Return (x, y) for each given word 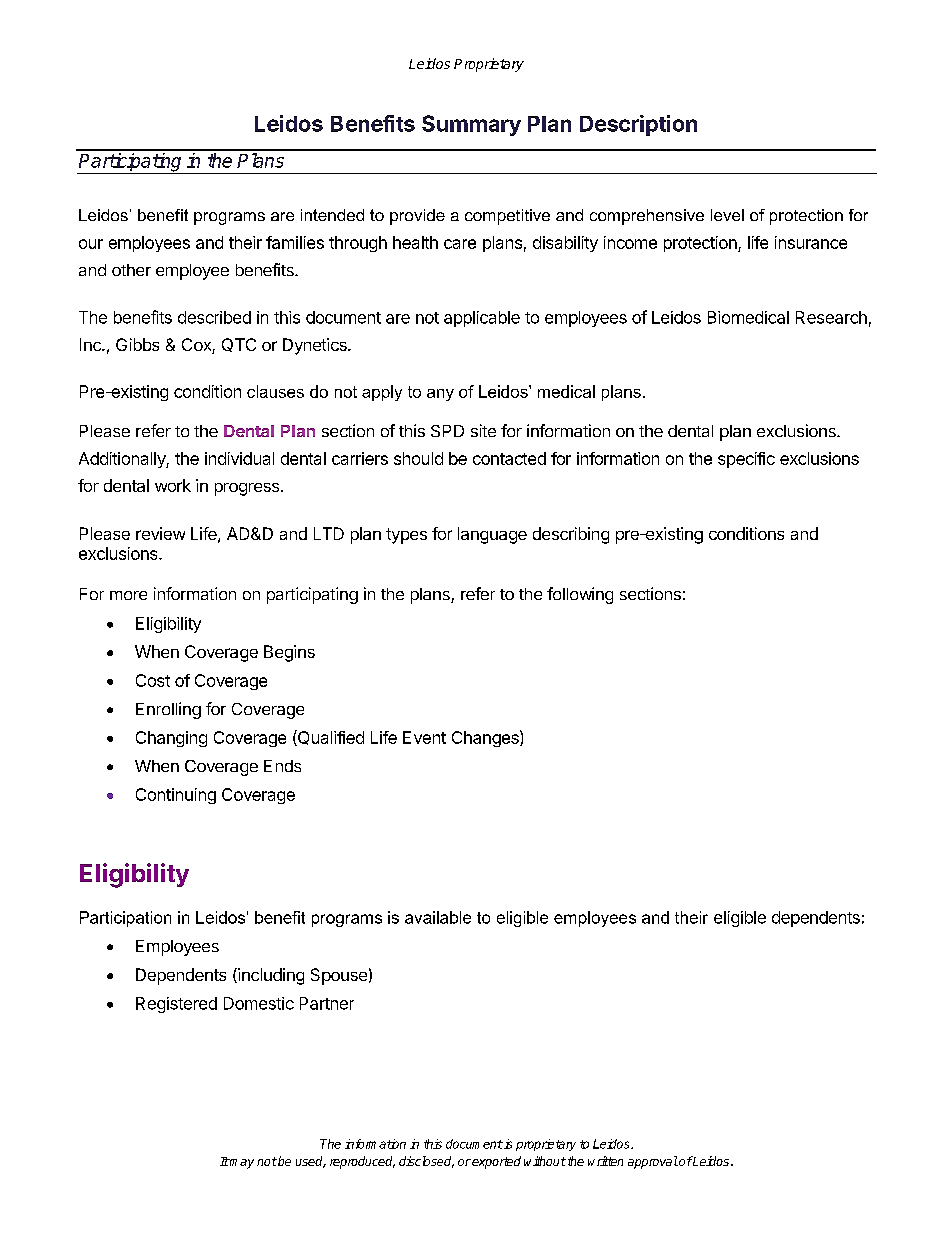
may (241, 1164)
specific (746, 460)
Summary (471, 125)
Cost (153, 680)
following (580, 595)
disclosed (426, 1162)
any (440, 395)
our (91, 244)
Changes (486, 738)
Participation (125, 919)
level (727, 215)
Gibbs (137, 344)
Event (424, 737)
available (438, 917)
